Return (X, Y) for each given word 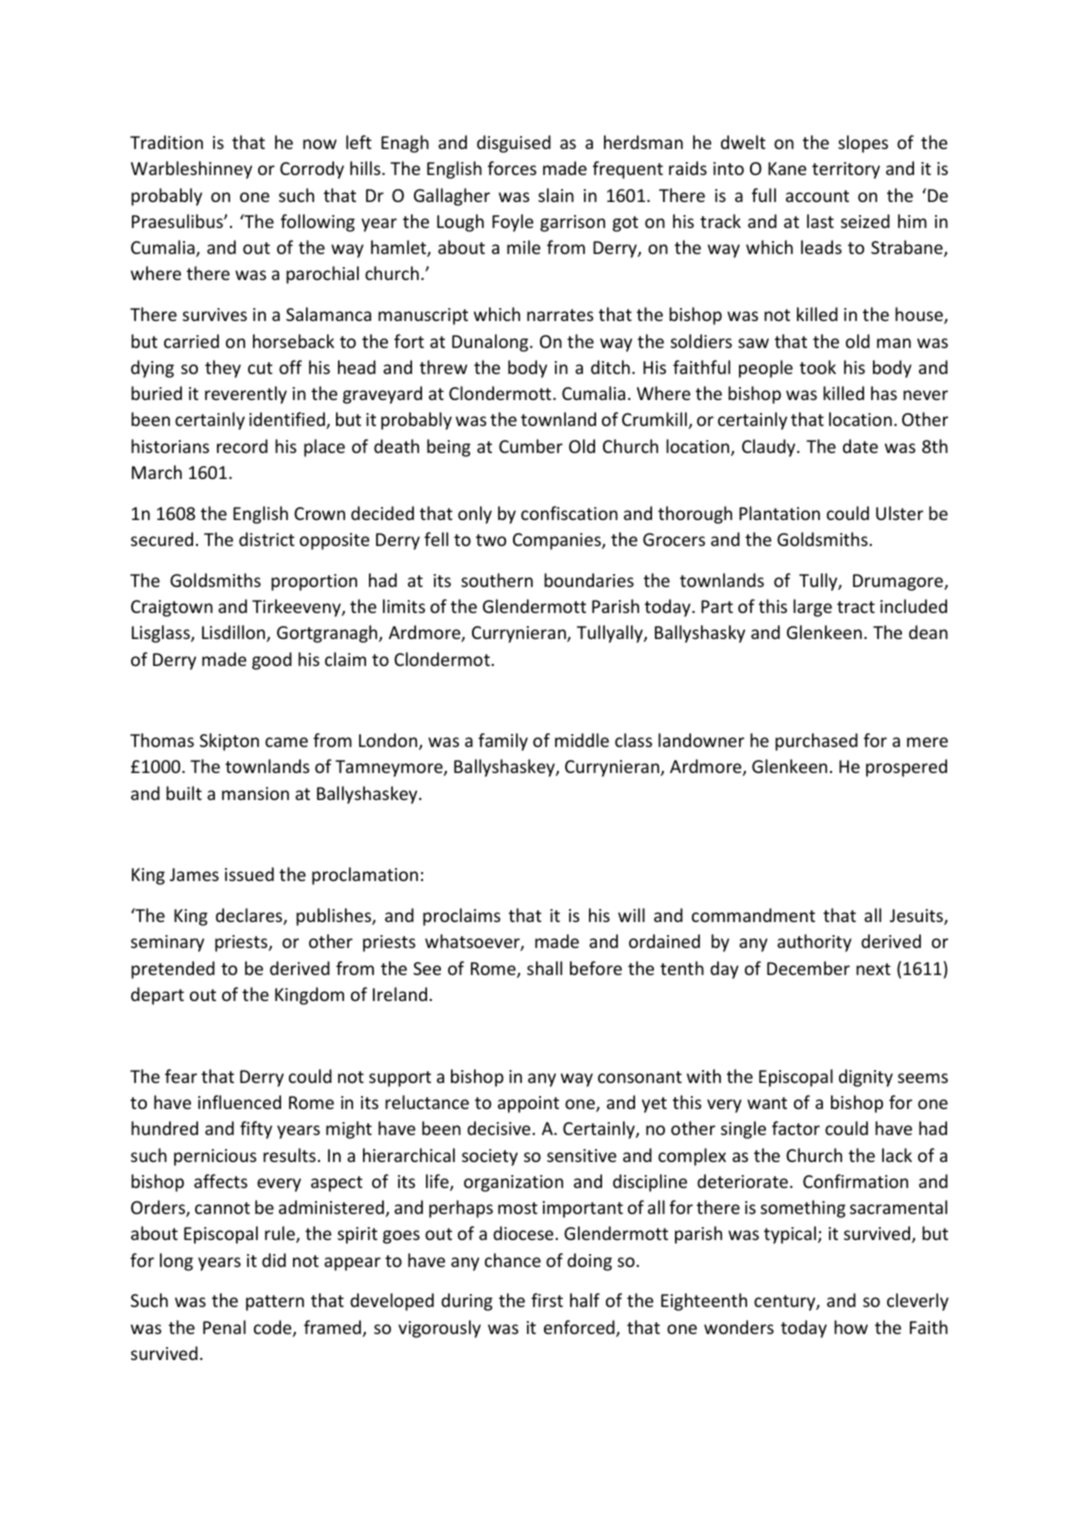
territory (846, 170)
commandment (753, 915)
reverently (246, 395)
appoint (528, 1104)
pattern (275, 1303)
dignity (866, 1078)
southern (497, 580)
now (320, 144)
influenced (239, 1102)
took (818, 367)
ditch (610, 367)
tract (856, 607)
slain (556, 195)
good (272, 661)
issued (249, 874)
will (631, 915)
